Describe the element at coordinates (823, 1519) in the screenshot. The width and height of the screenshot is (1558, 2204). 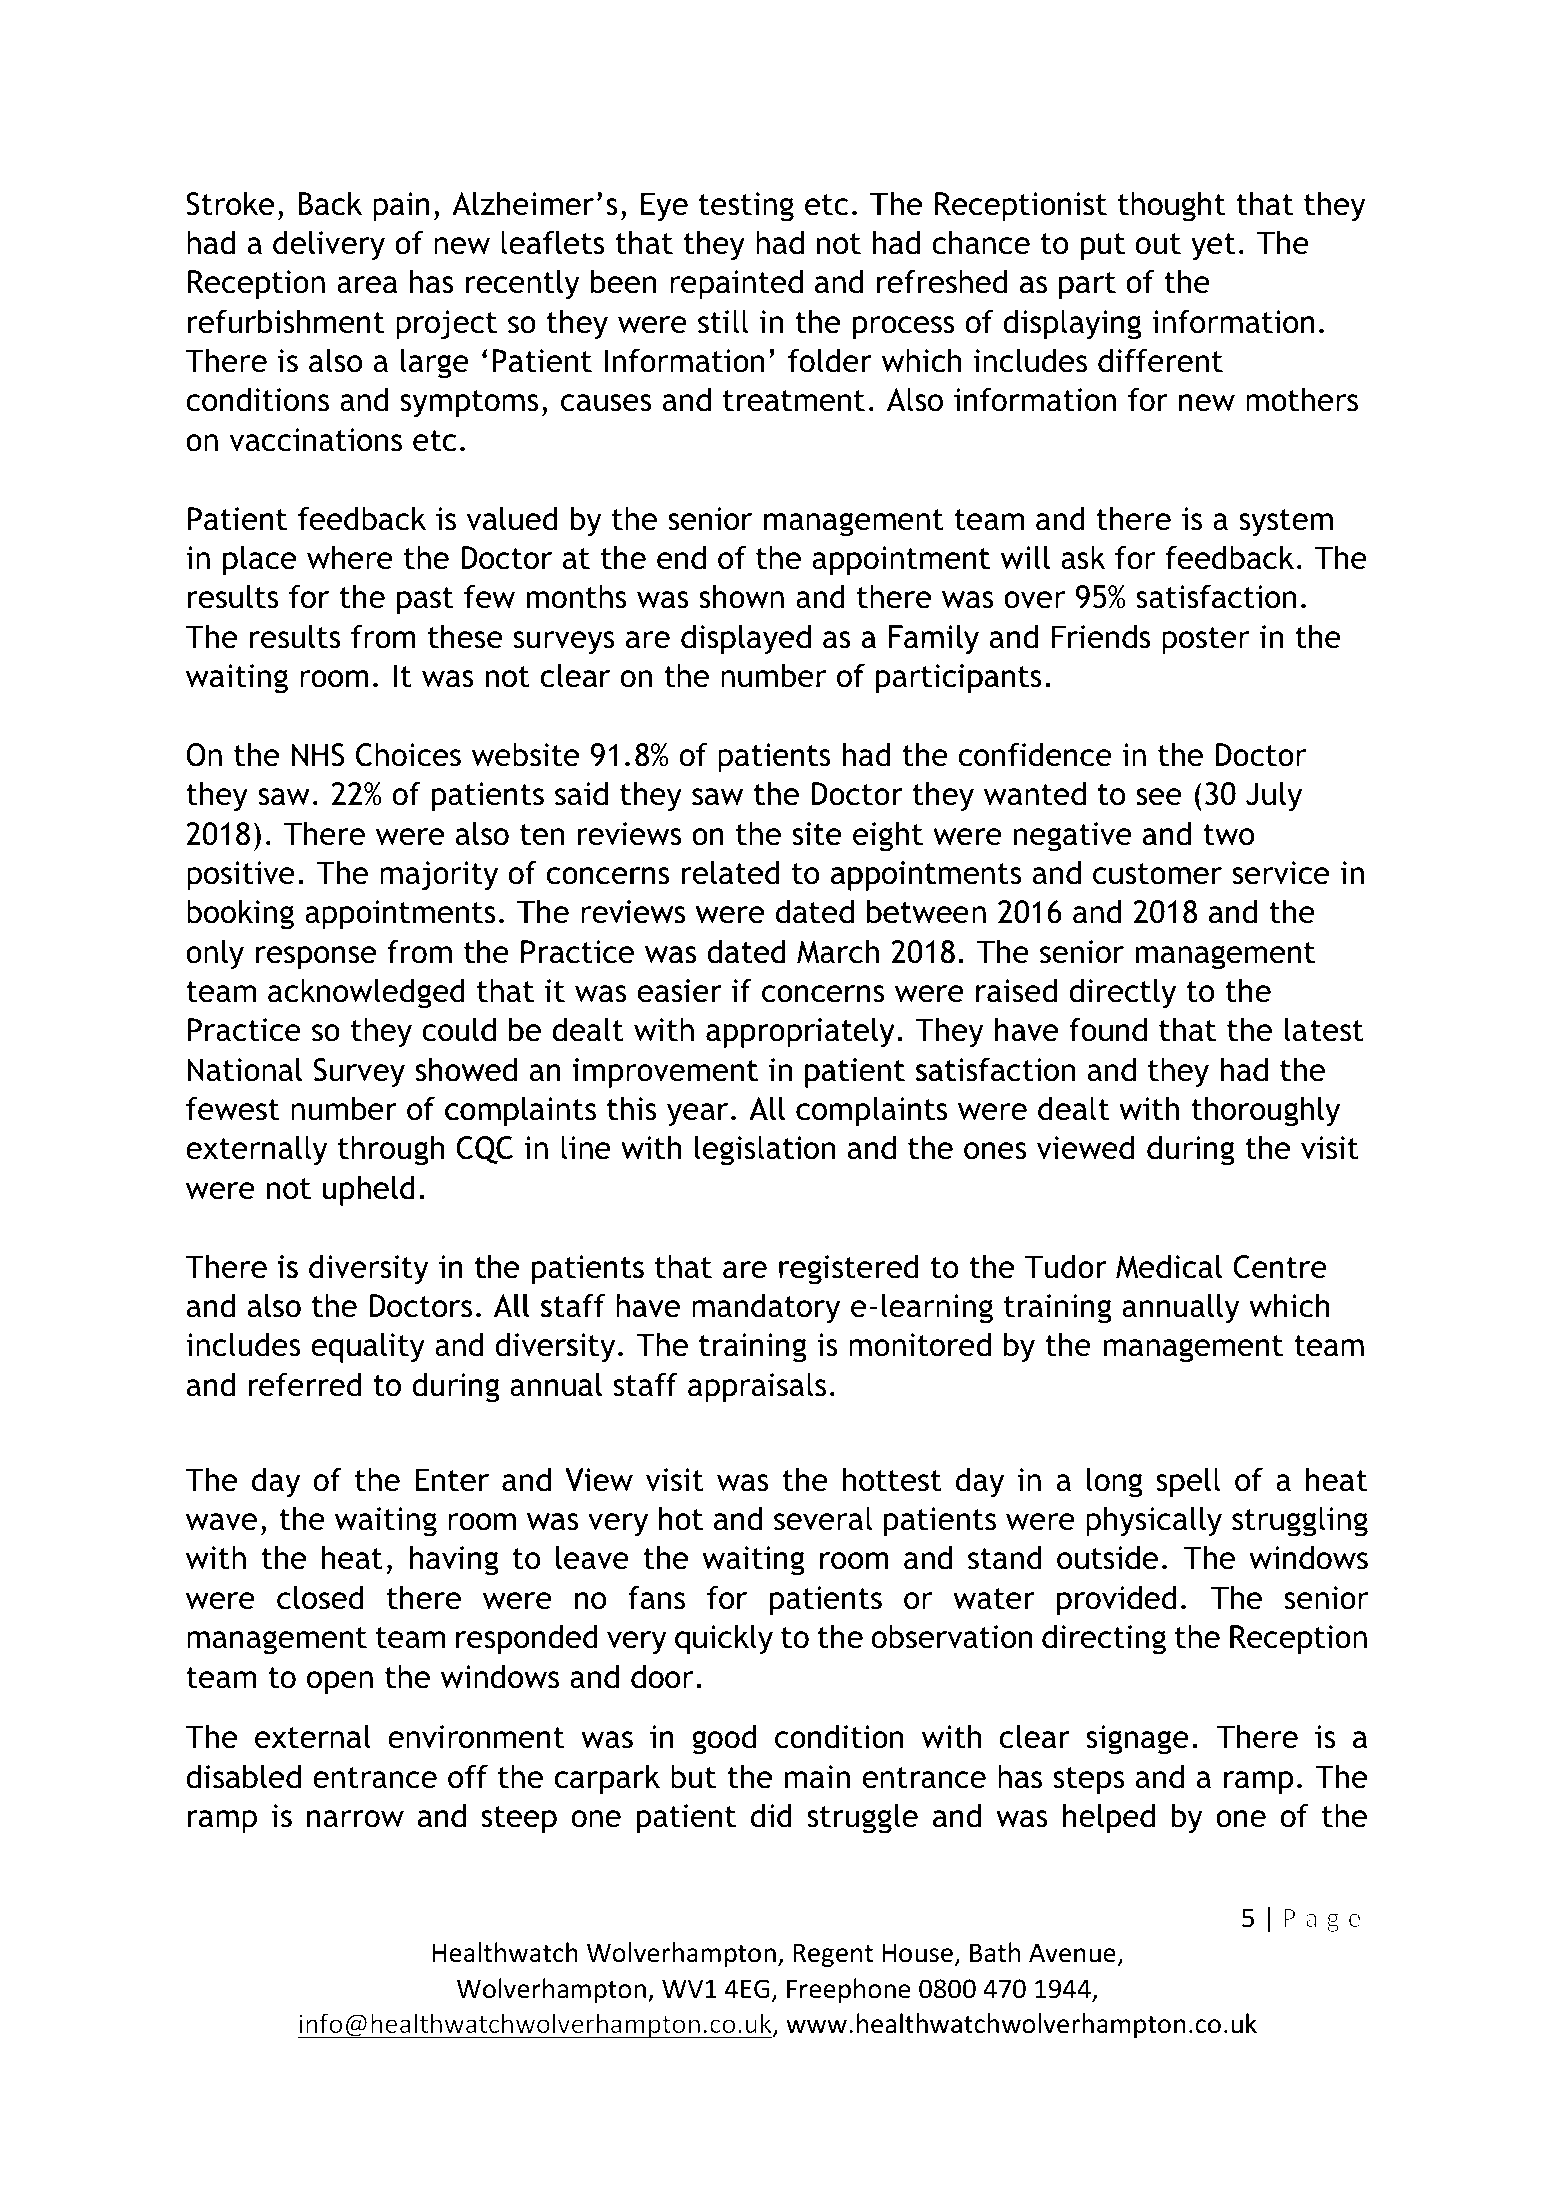
I see `several` at that location.
